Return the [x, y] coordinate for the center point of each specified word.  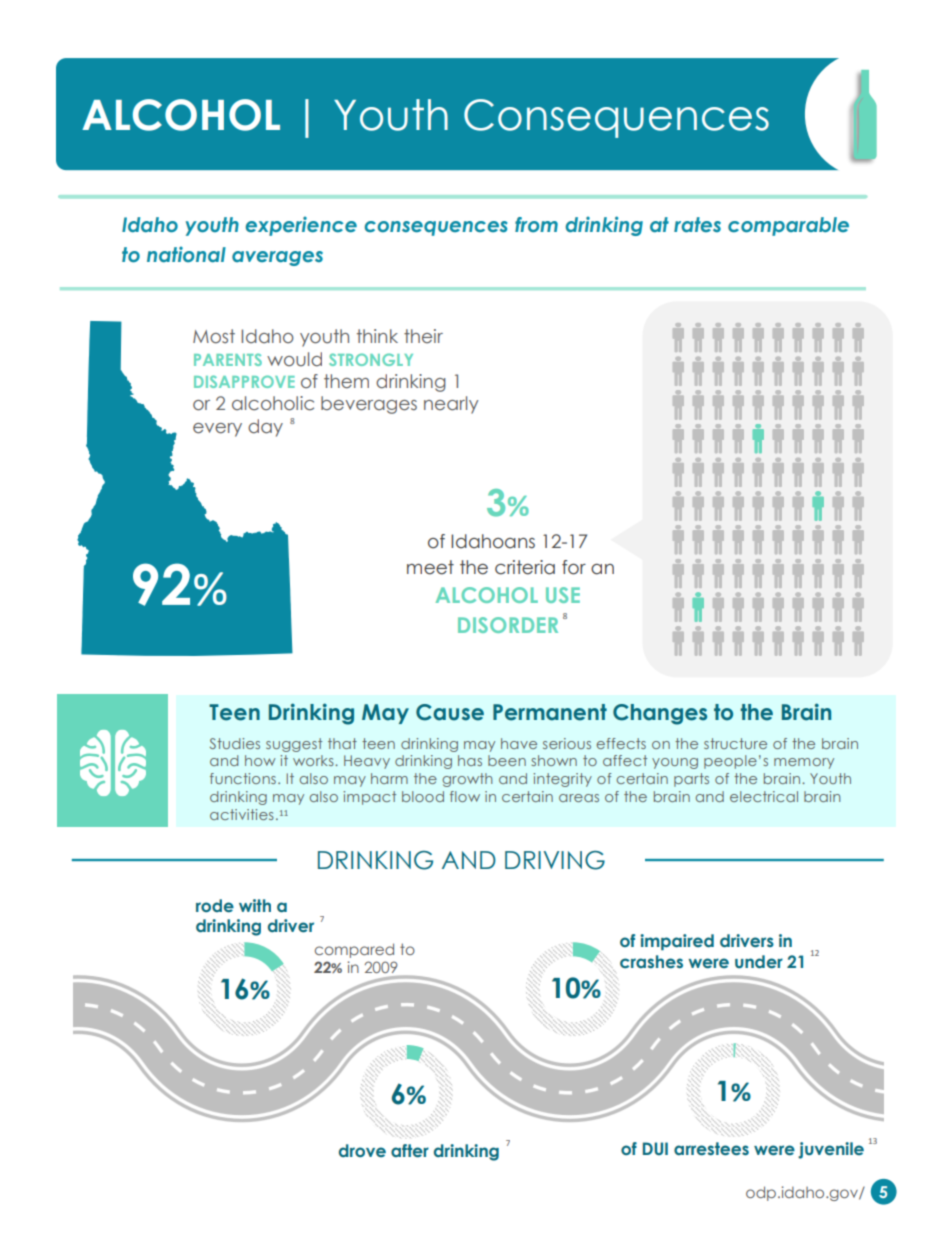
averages [277, 258]
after [410, 1151]
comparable [788, 226]
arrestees [711, 1149]
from [536, 224]
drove [362, 1150]
